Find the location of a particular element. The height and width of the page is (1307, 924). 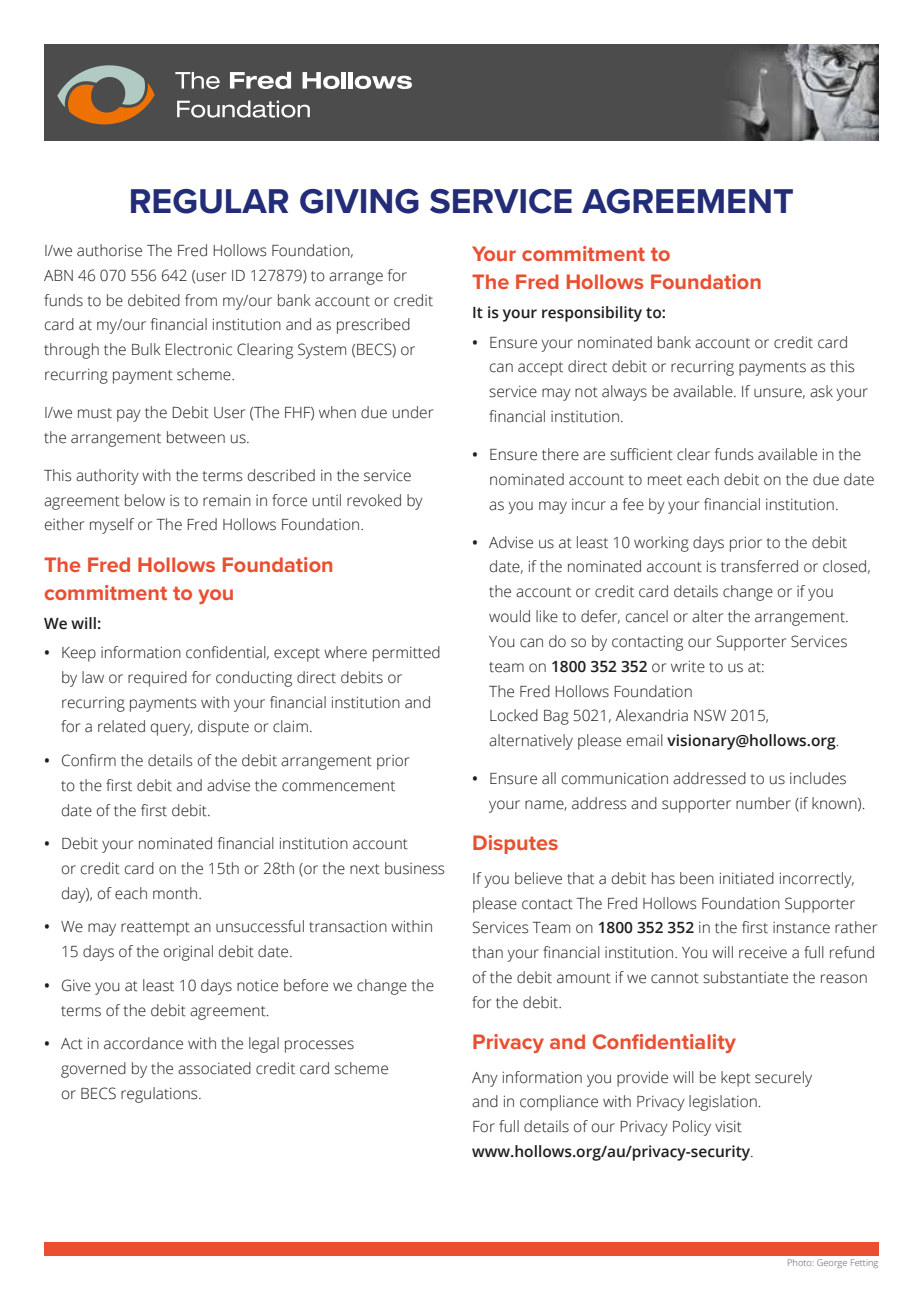

month is located at coordinates (176, 893).
